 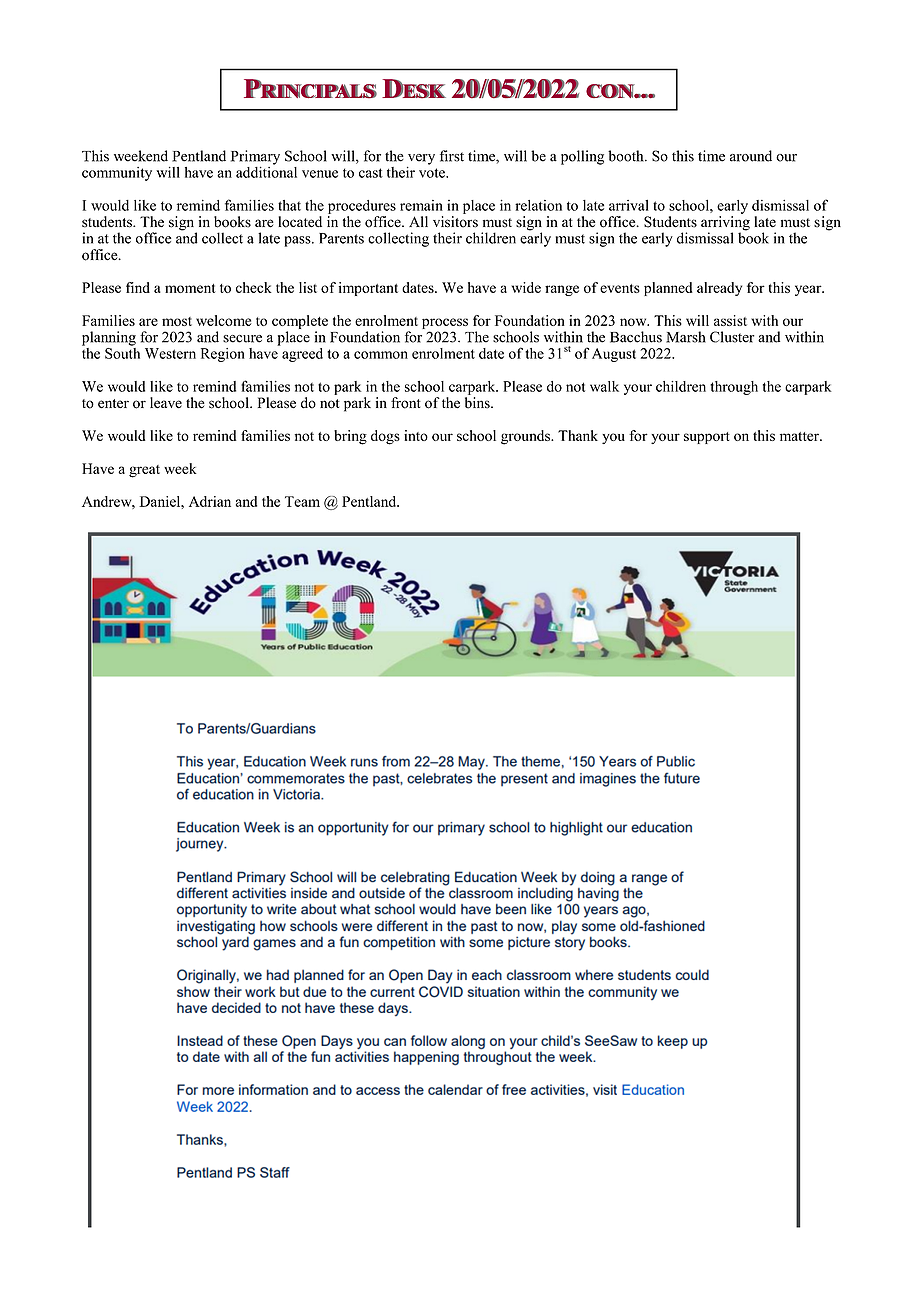 What do you see at coordinates (751, 156) in the image?
I see `around` at bounding box center [751, 156].
